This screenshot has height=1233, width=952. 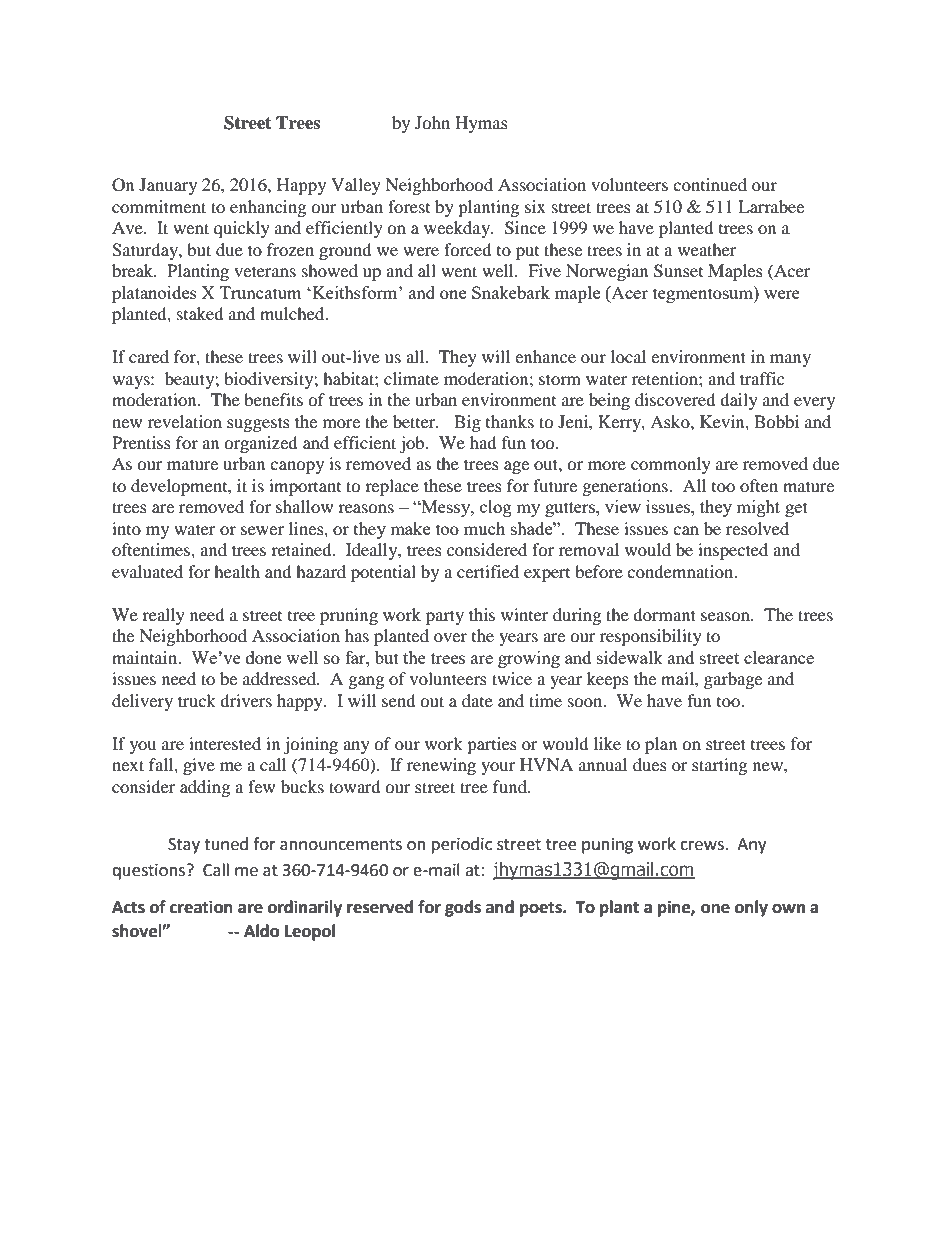 I want to click on staked, so click(x=200, y=313).
